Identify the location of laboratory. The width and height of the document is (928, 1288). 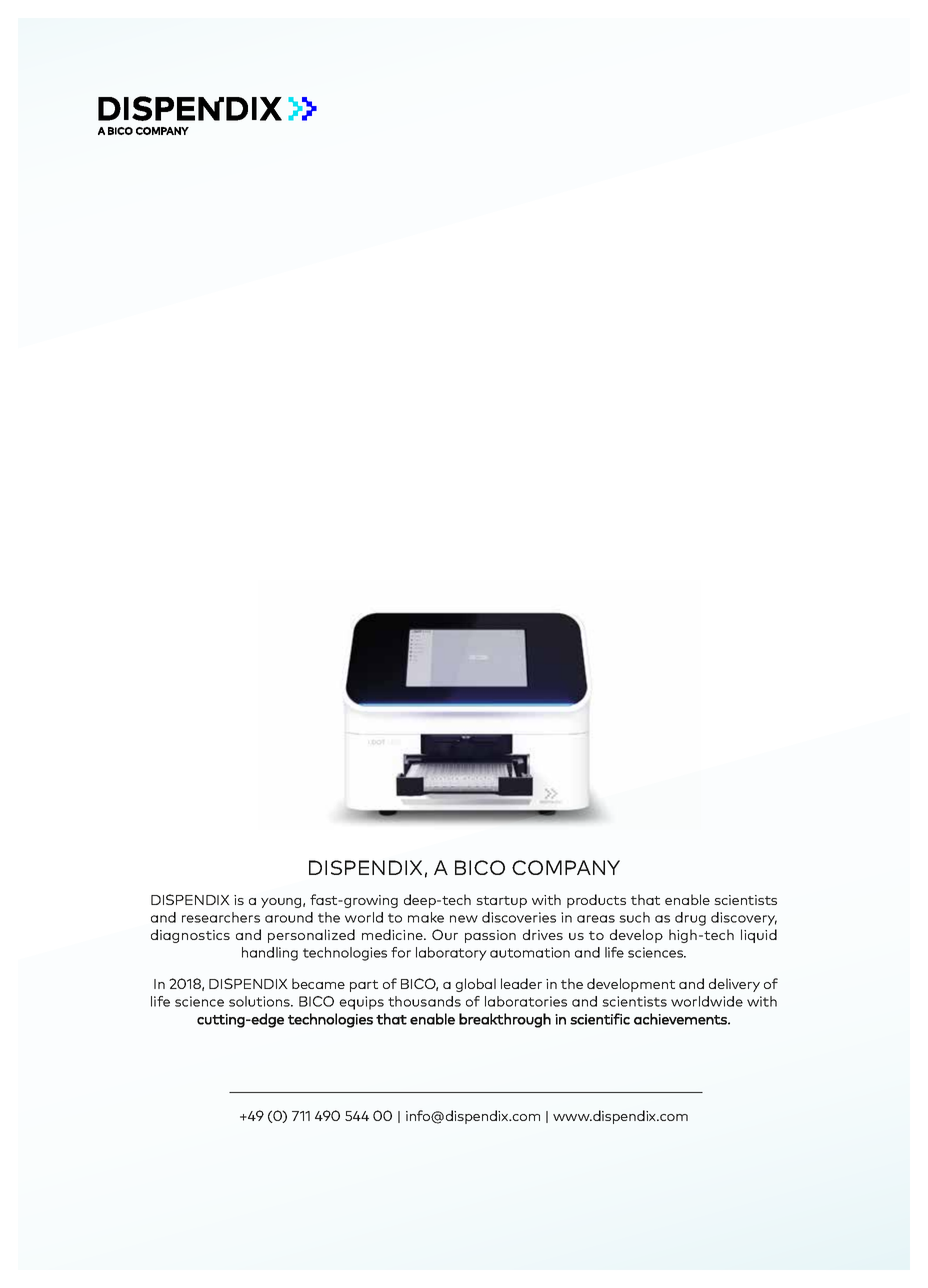
(451, 954).
